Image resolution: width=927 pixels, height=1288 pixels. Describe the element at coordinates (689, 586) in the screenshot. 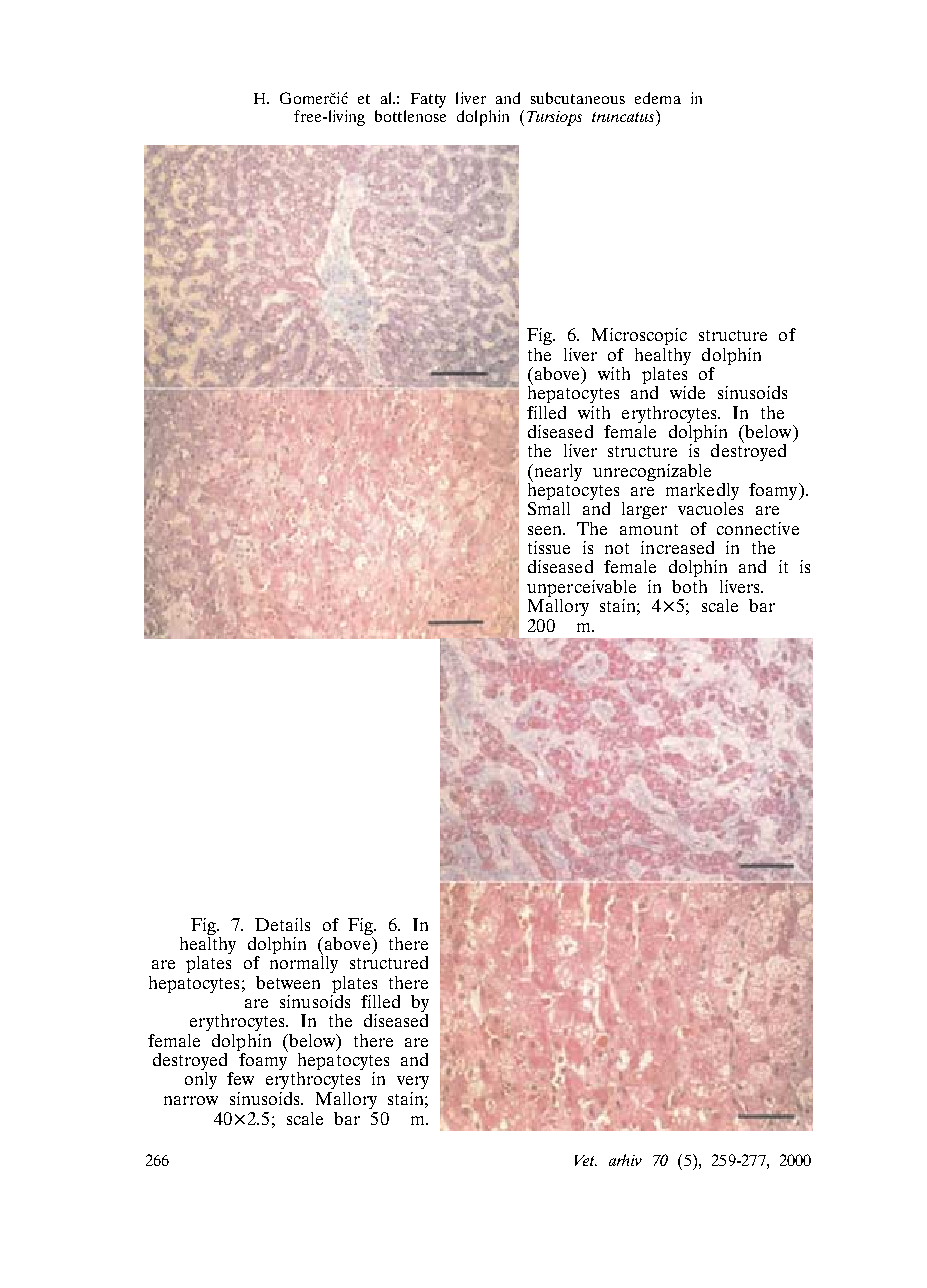

I see `both` at that location.
